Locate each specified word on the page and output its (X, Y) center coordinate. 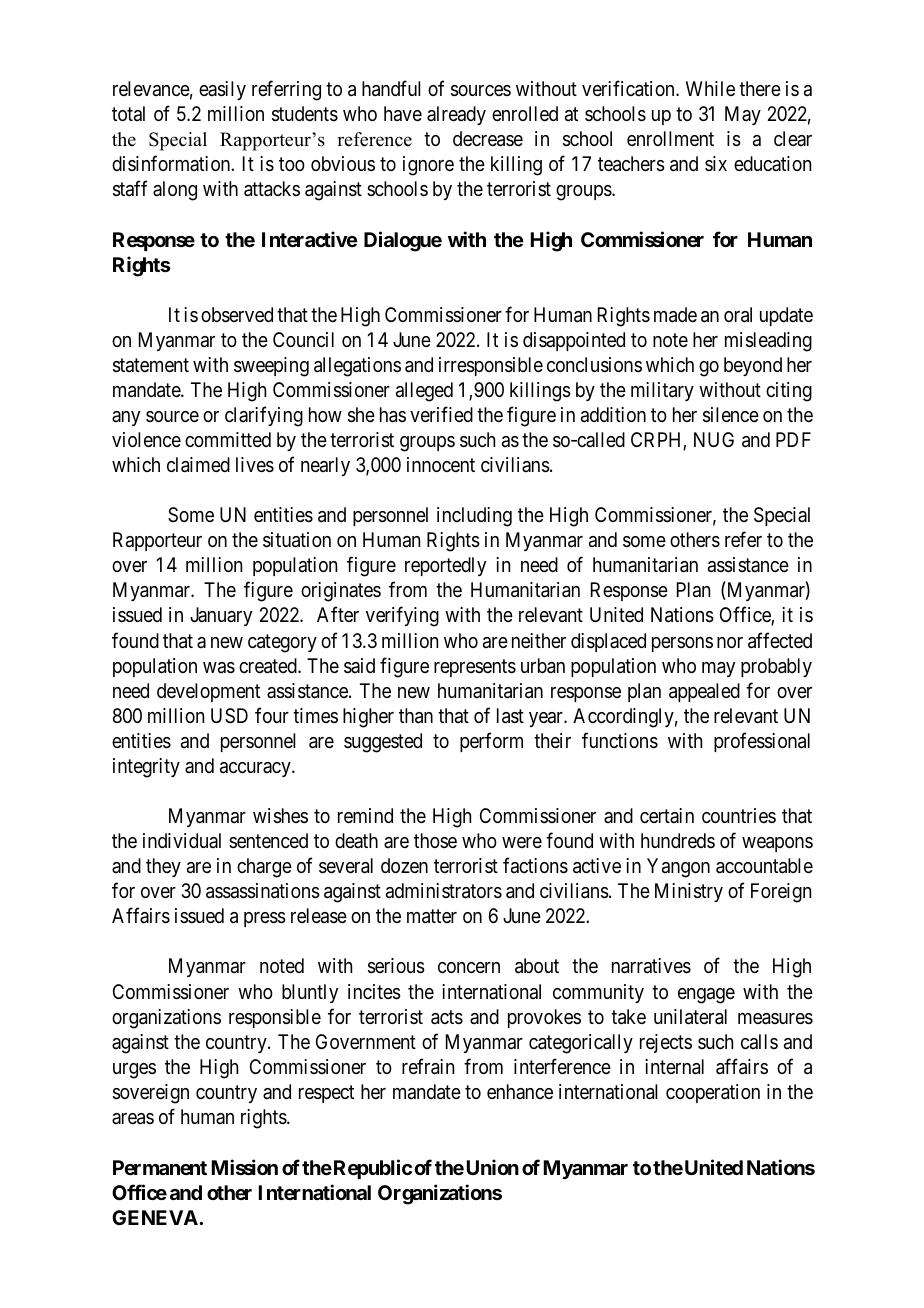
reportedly (445, 566)
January (221, 616)
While (710, 88)
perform (491, 742)
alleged (424, 392)
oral (738, 315)
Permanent (160, 1167)
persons (682, 644)
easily (222, 90)
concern (469, 968)
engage (706, 996)
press (265, 919)
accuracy (256, 769)
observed (237, 315)
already (456, 115)
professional (762, 742)
